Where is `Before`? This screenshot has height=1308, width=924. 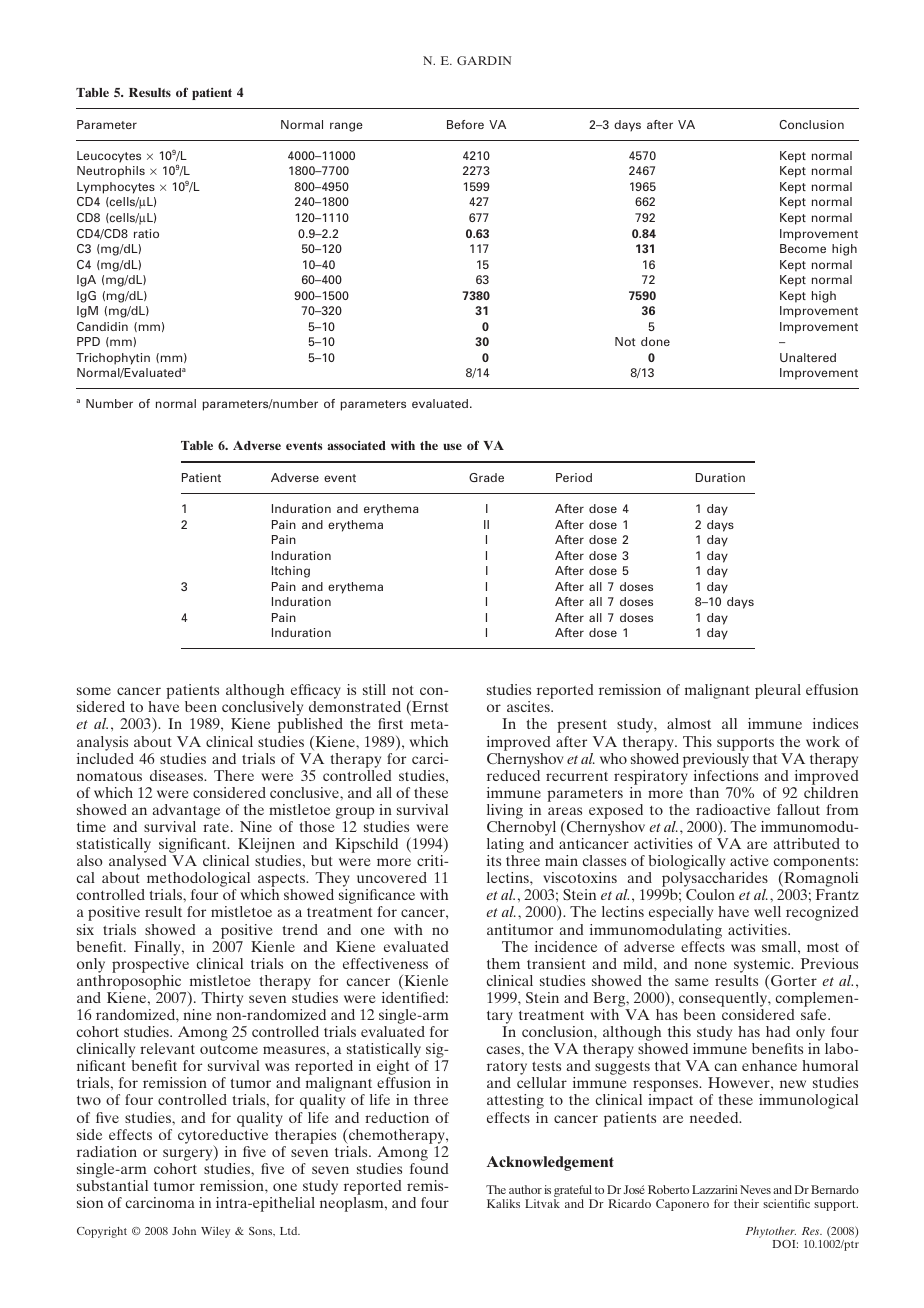 Before is located at coordinates (465, 124).
